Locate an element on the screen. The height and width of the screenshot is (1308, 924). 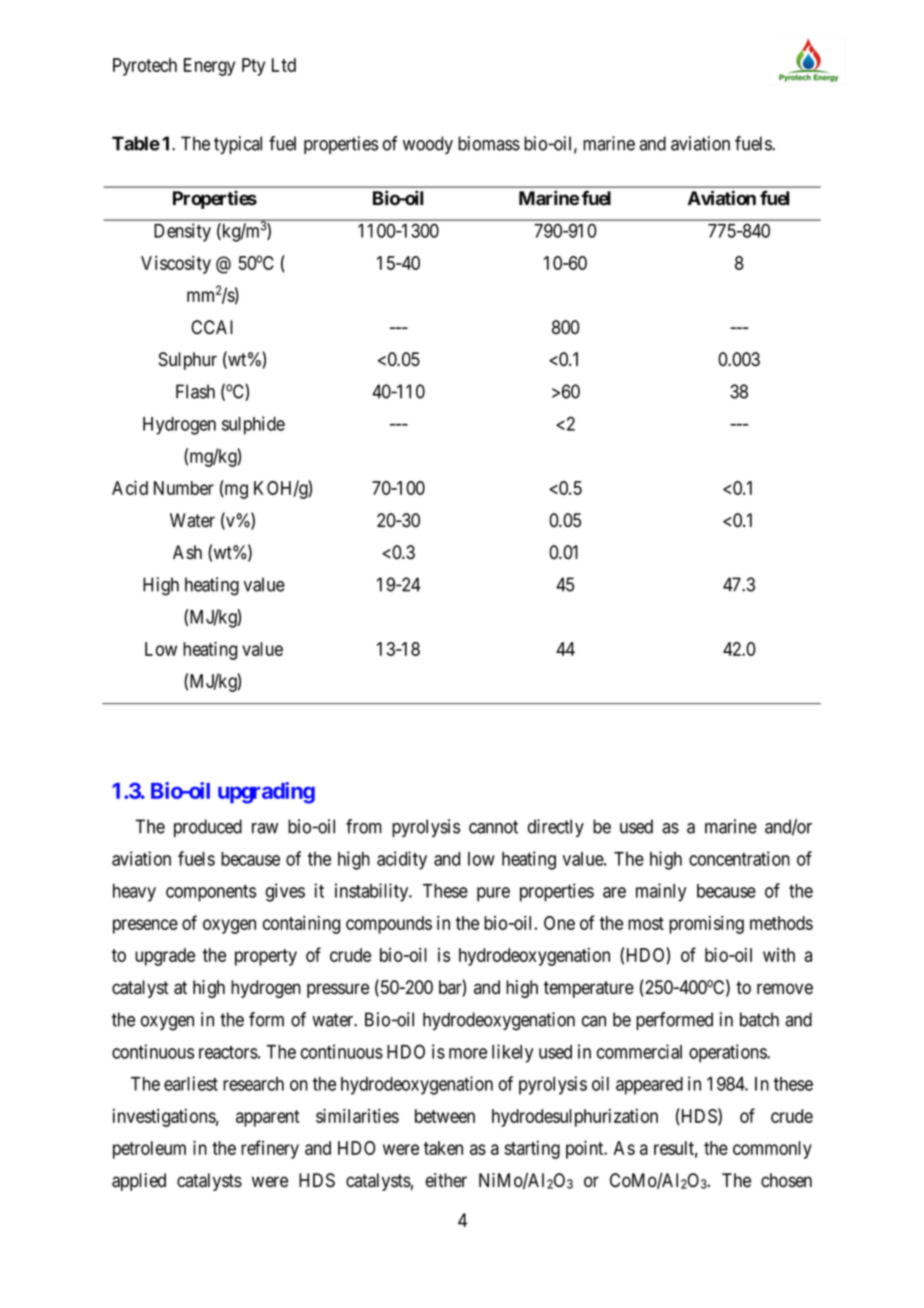
refinery is located at coordinates (270, 1149).
